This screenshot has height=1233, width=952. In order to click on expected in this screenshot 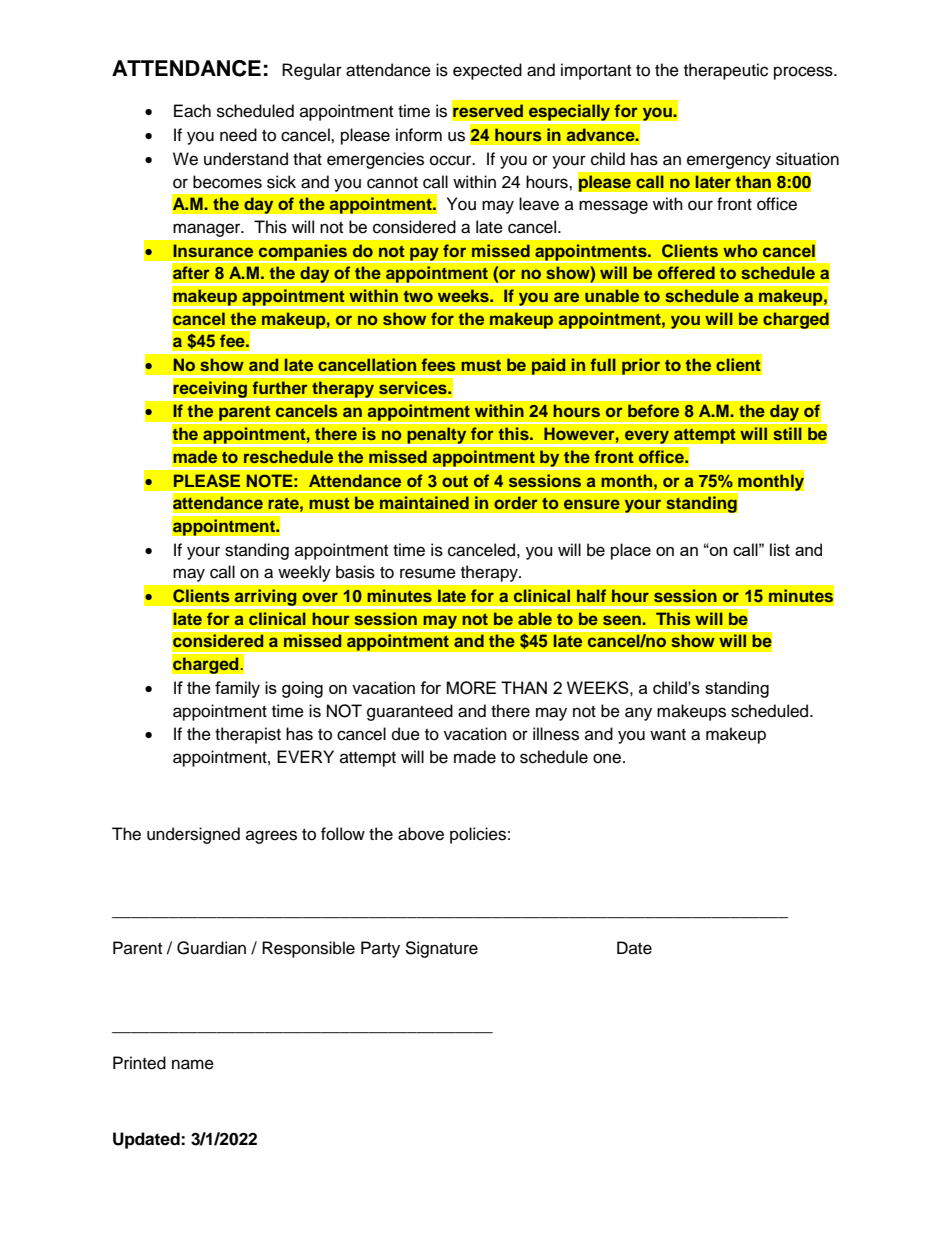, I will do `click(487, 71)`.
